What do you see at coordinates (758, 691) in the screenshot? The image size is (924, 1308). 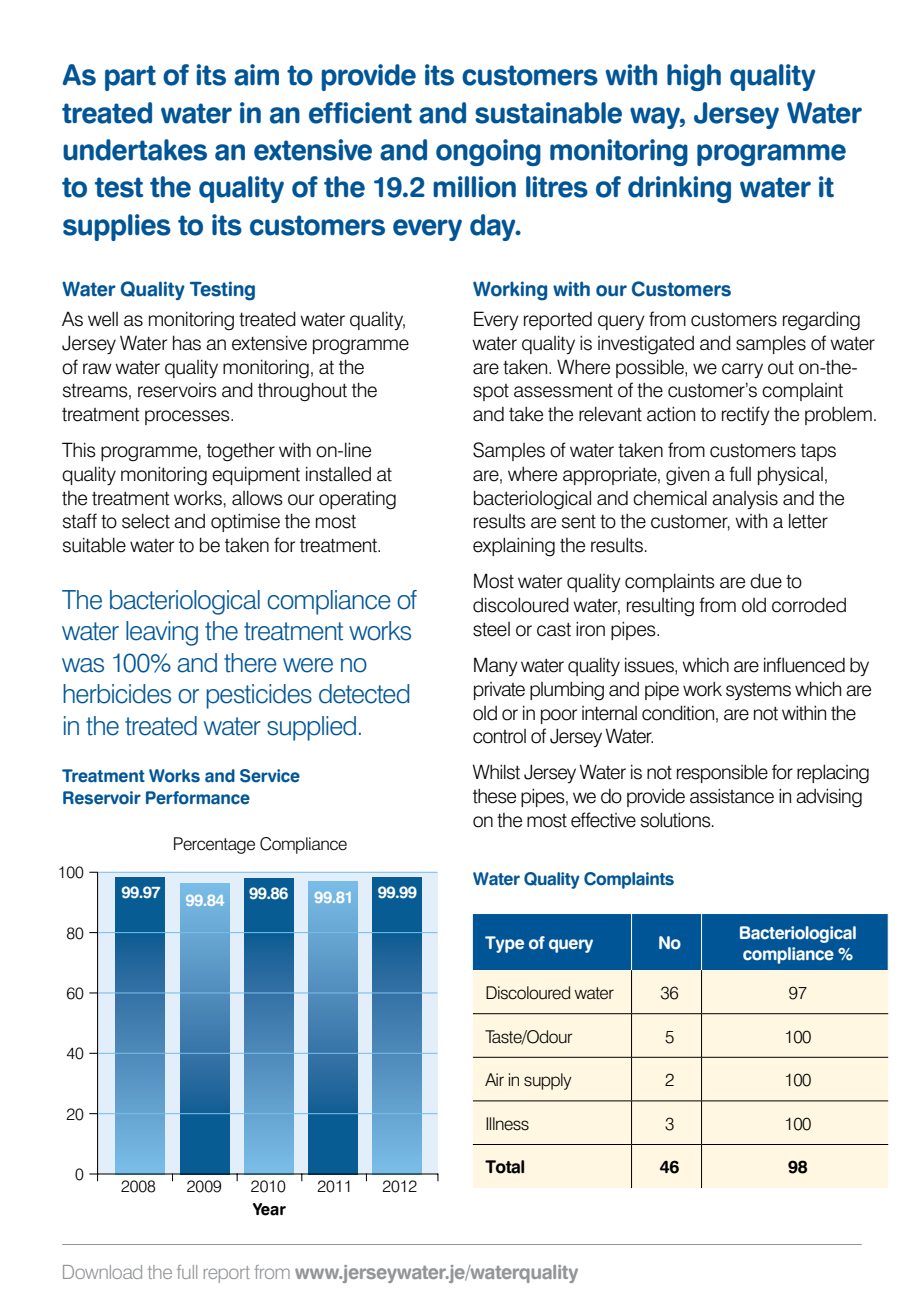 I see `systems` at bounding box center [758, 691].
